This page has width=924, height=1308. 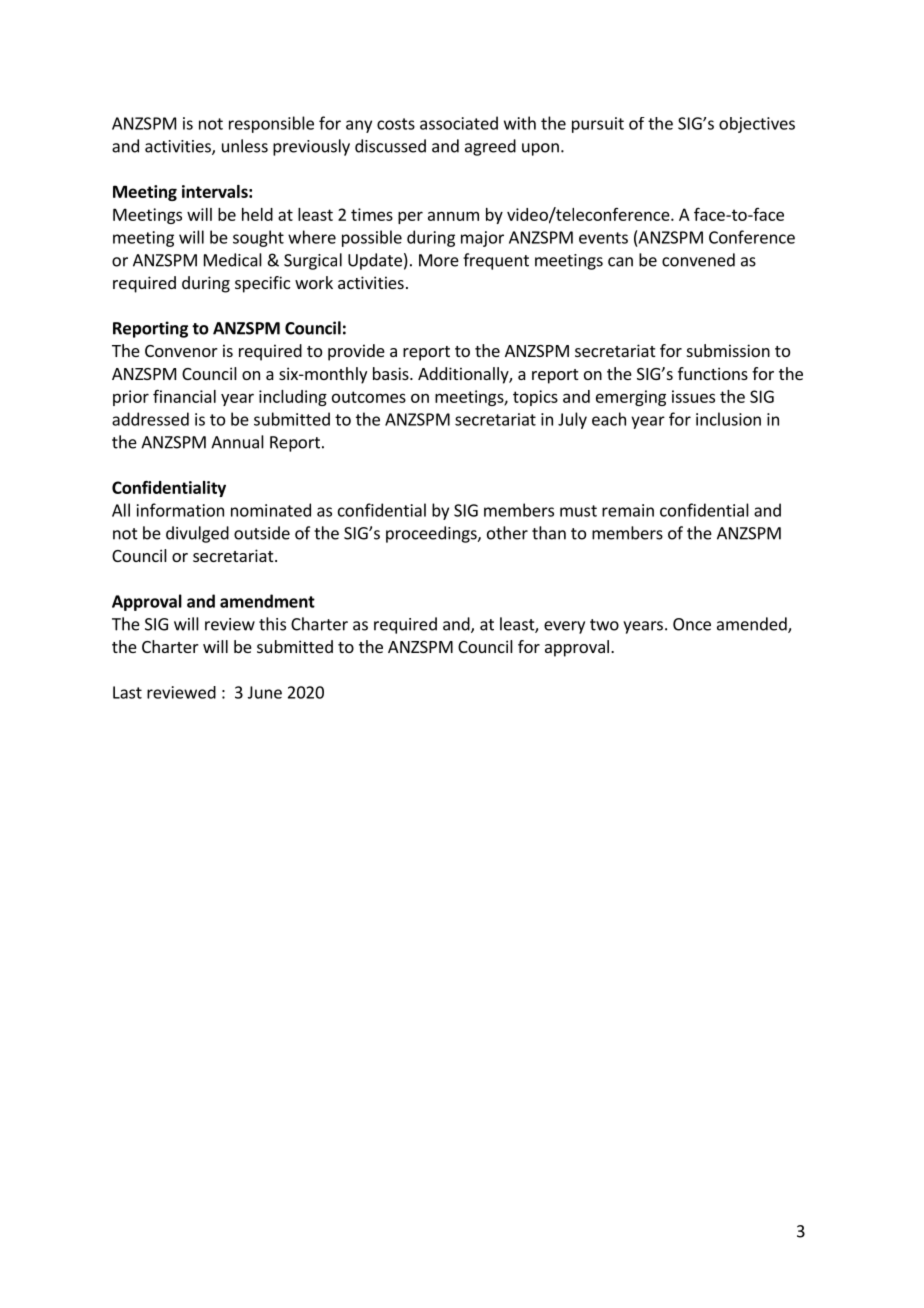 What do you see at coordinates (439, 260) in the page?
I see `More` at bounding box center [439, 260].
